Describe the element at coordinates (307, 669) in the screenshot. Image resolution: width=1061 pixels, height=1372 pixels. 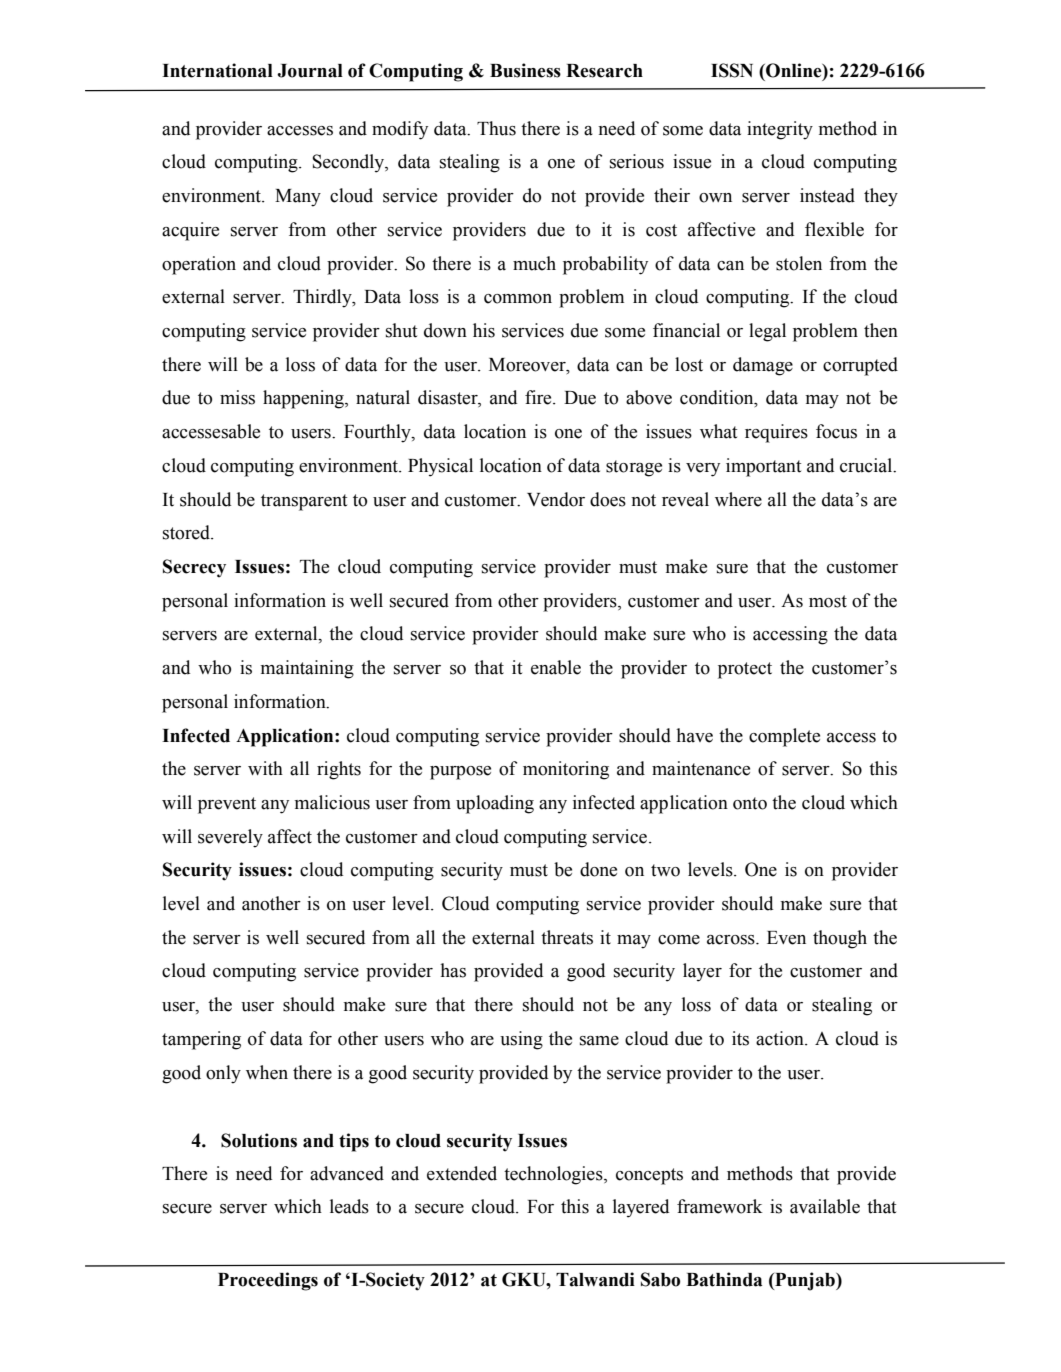
I see `maintaining` at that location.
